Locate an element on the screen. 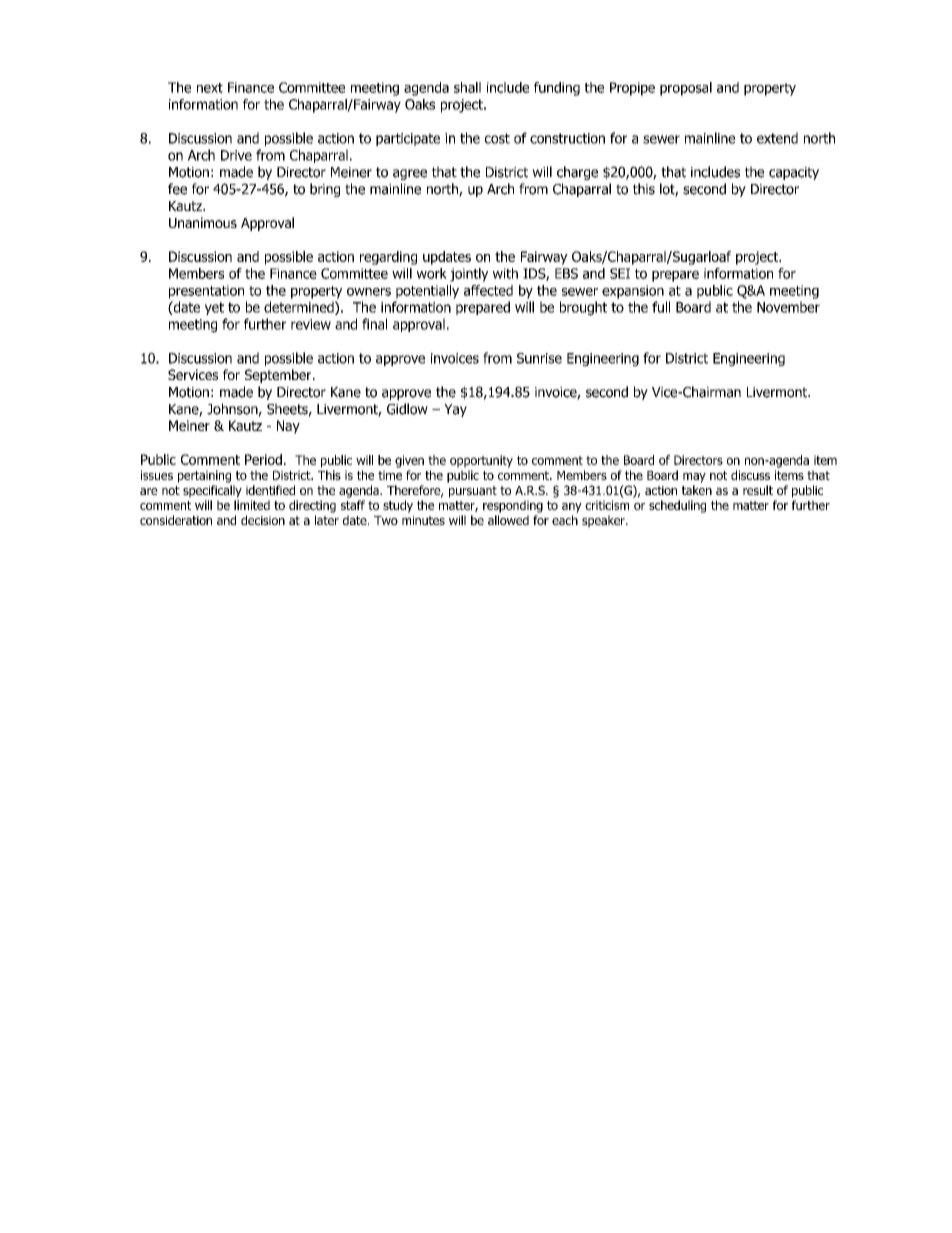  next is located at coordinates (210, 88).
